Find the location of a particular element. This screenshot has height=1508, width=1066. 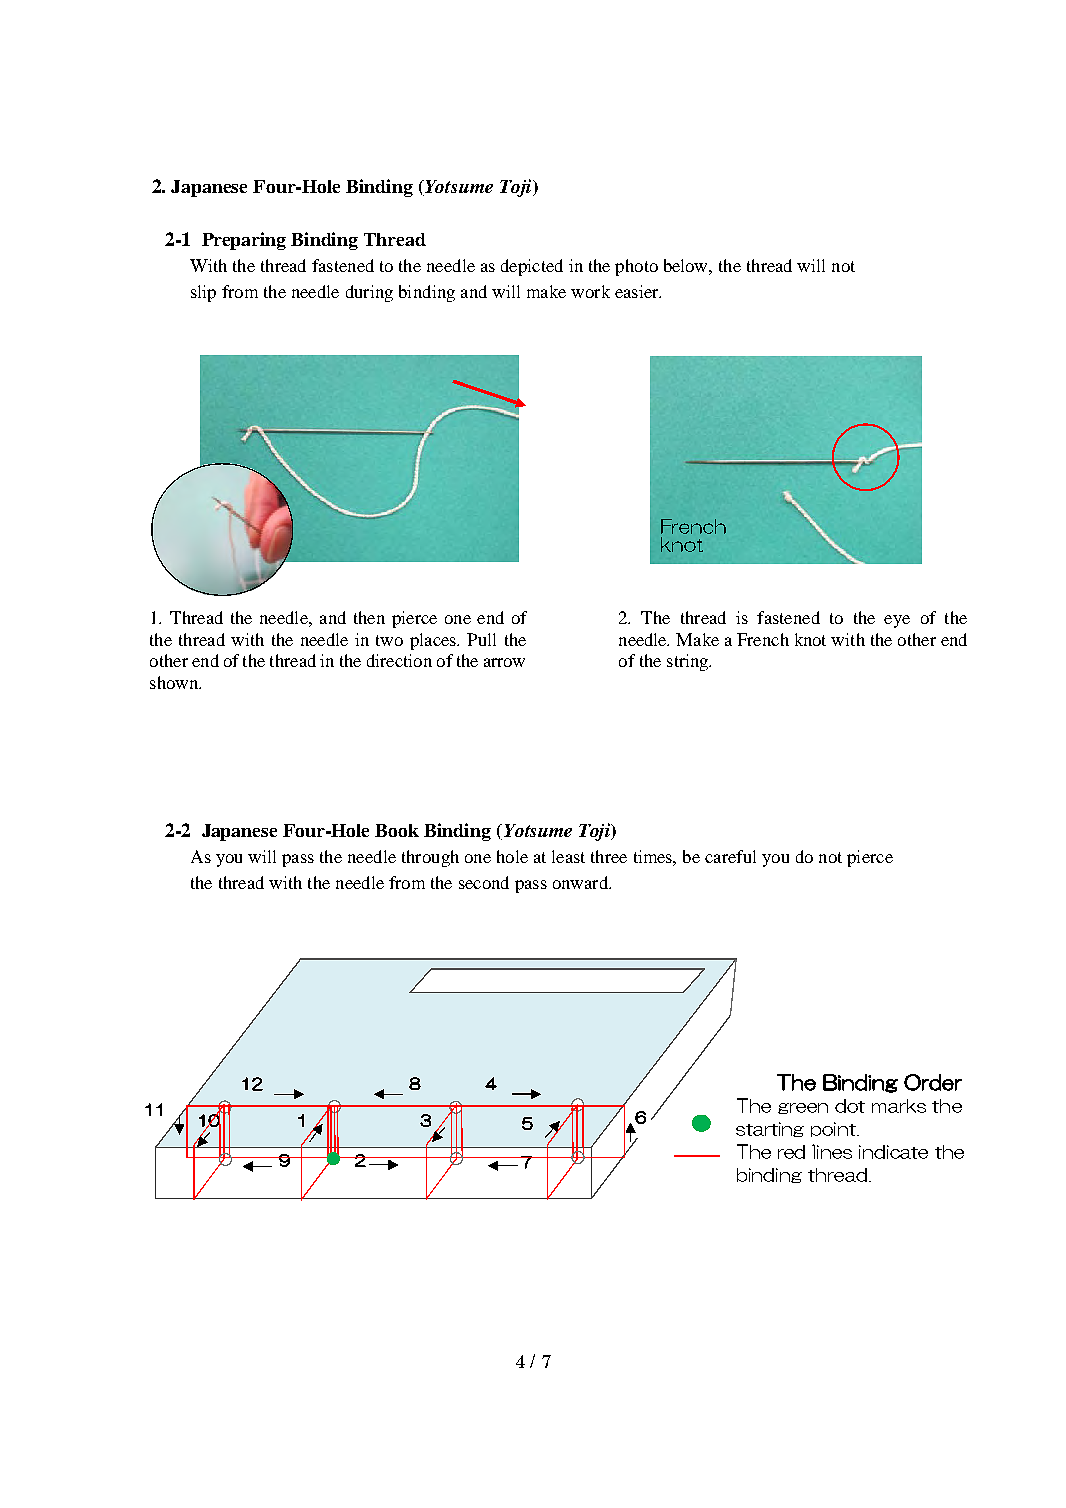

depicted is located at coordinates (532, 267).
